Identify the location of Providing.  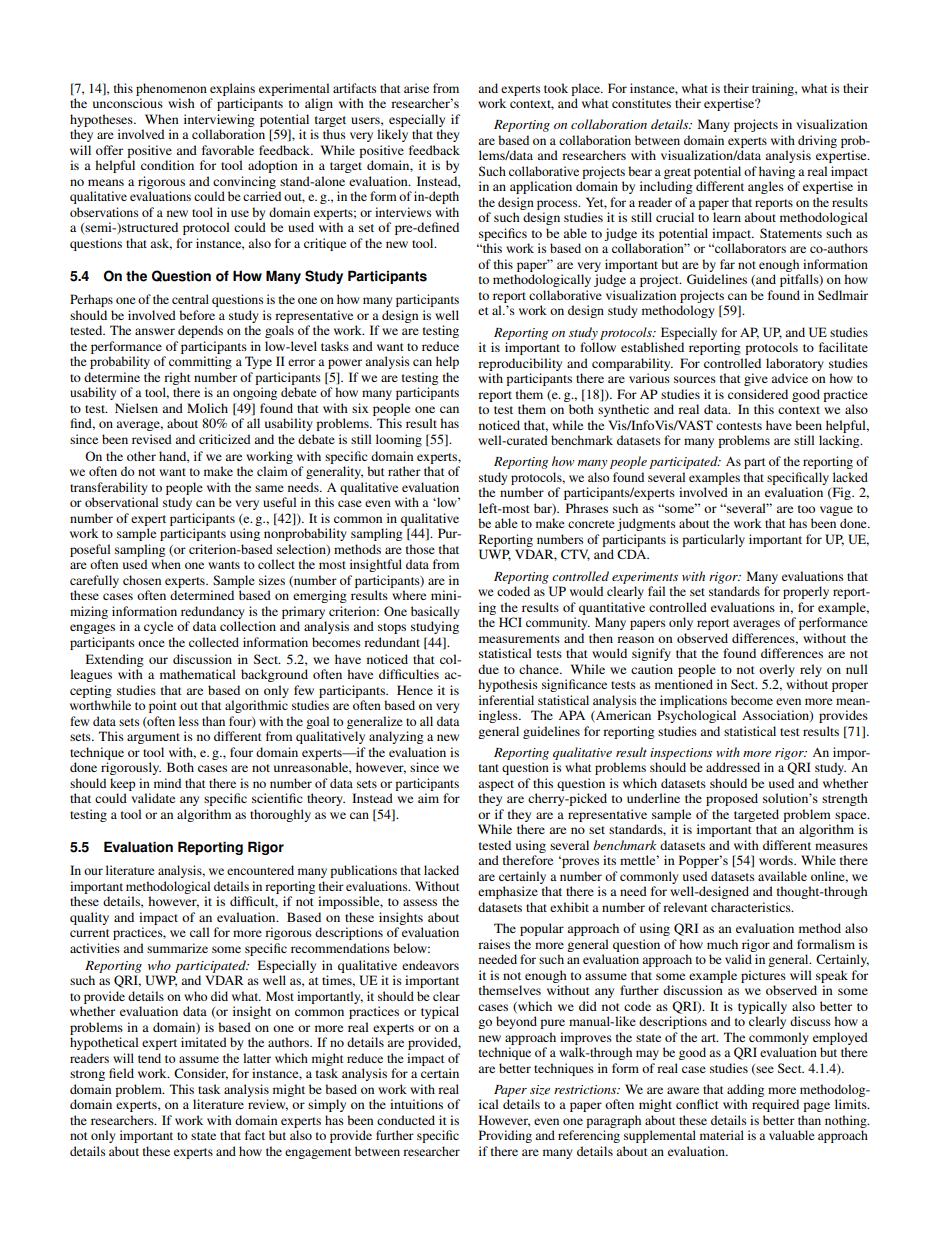
(505, 1136).
